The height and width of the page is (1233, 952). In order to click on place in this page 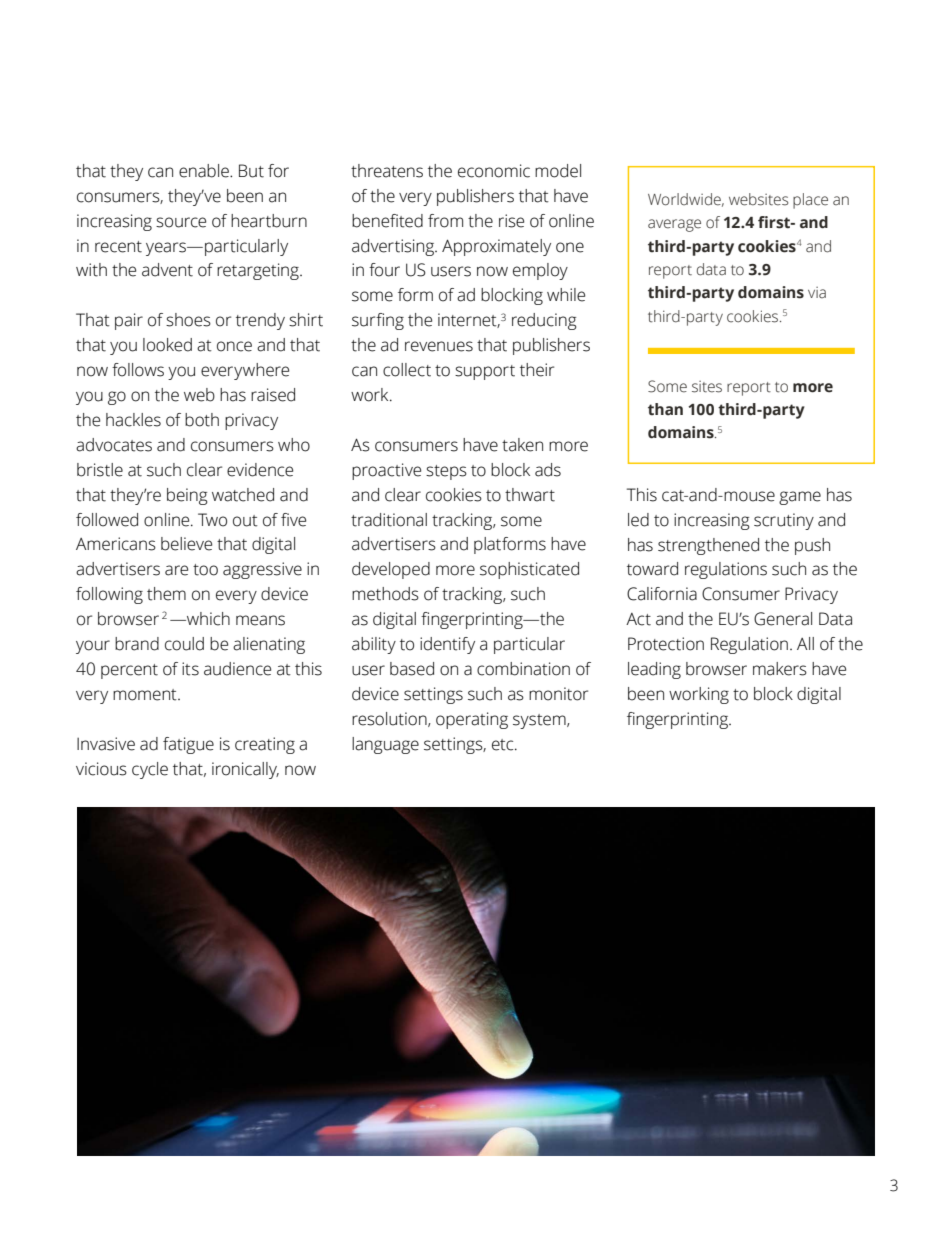, I will do `click(810, 201)`.
